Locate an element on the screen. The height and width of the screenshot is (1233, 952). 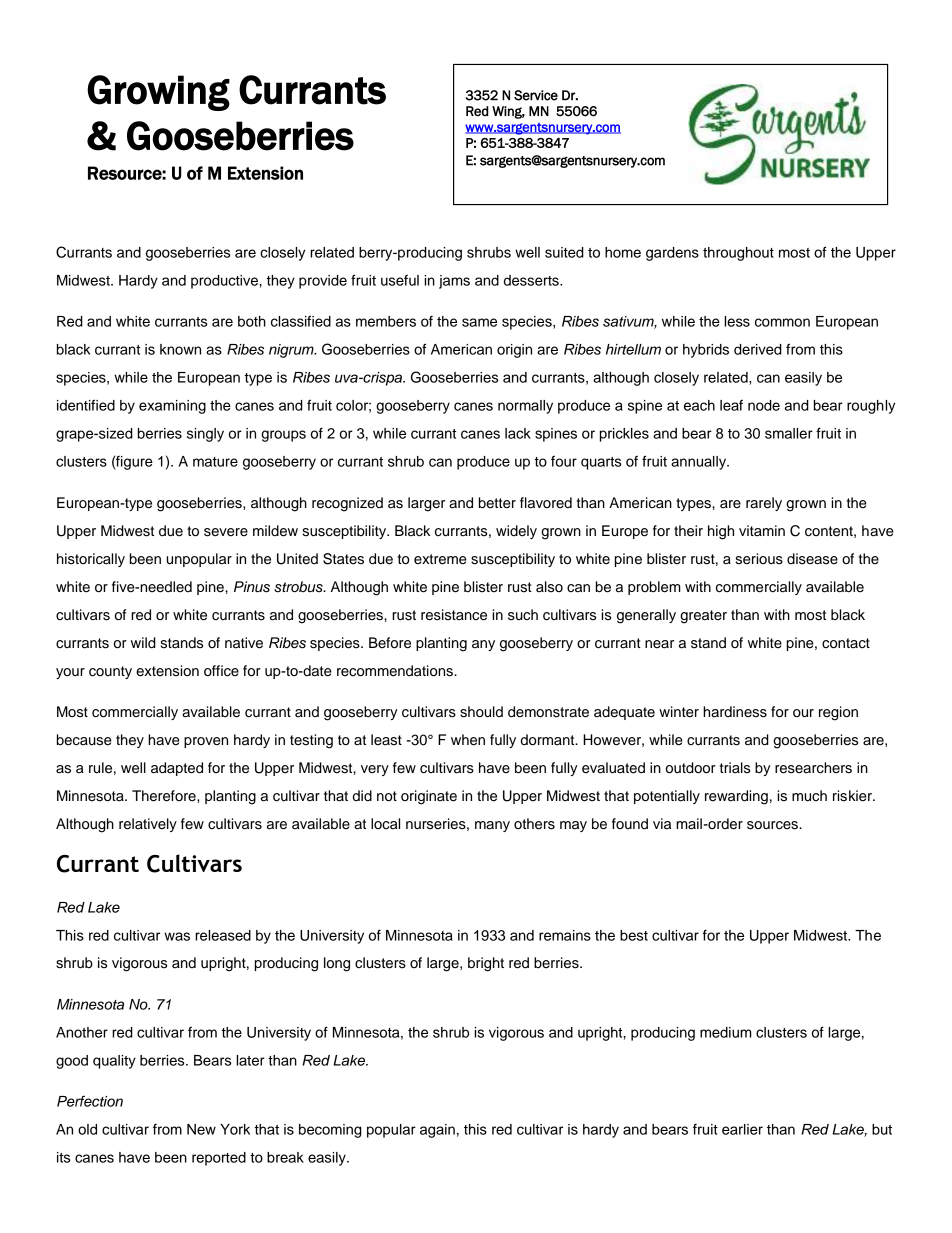
node is located at coordinates (764, 405).
